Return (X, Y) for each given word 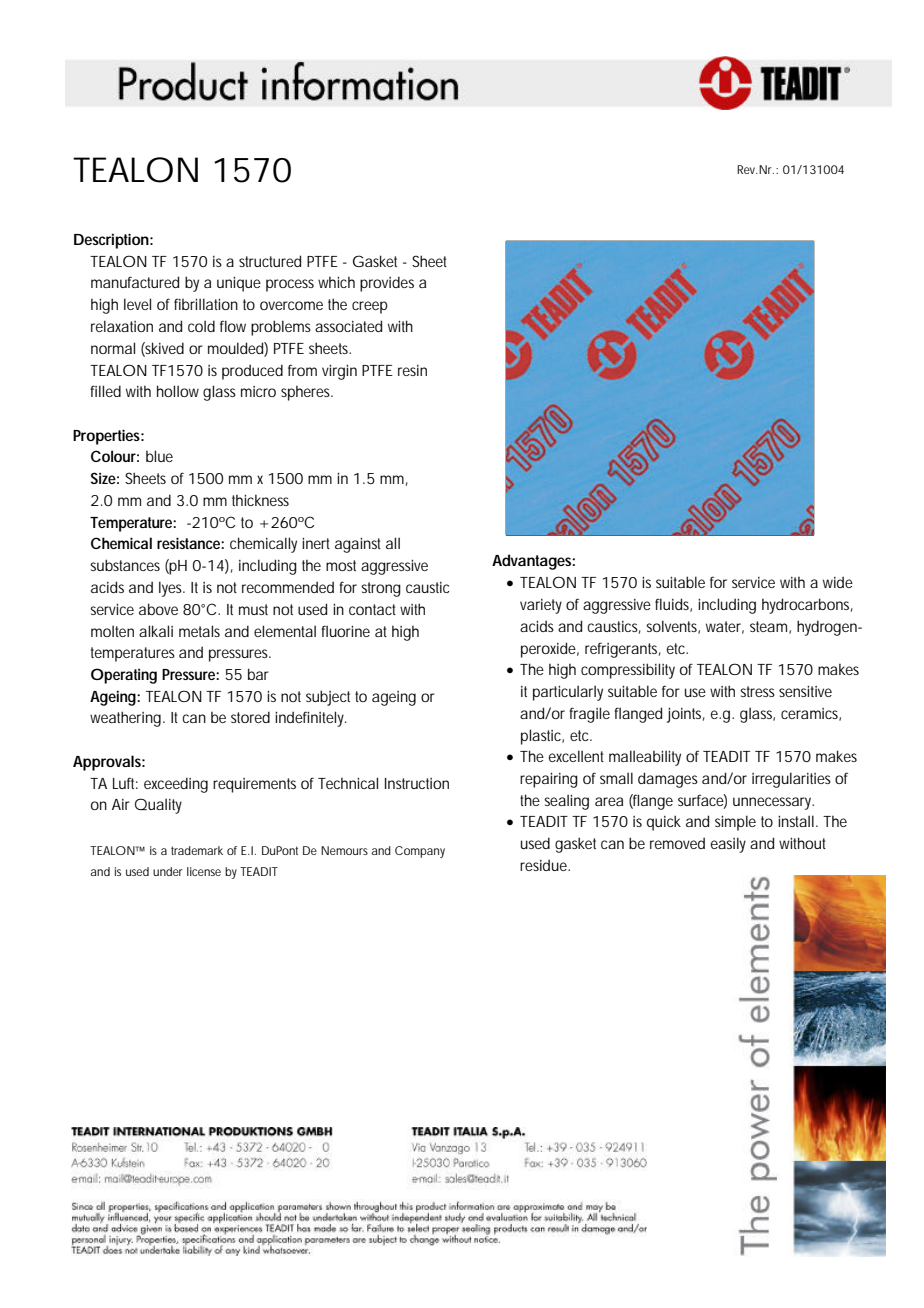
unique (239, 284)
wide (838, 582)
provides (387, 284)
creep (370, 307)
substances (125, 565)
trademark (197, 850)
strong (381, 589)
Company (420, 852)
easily (728, 845)
